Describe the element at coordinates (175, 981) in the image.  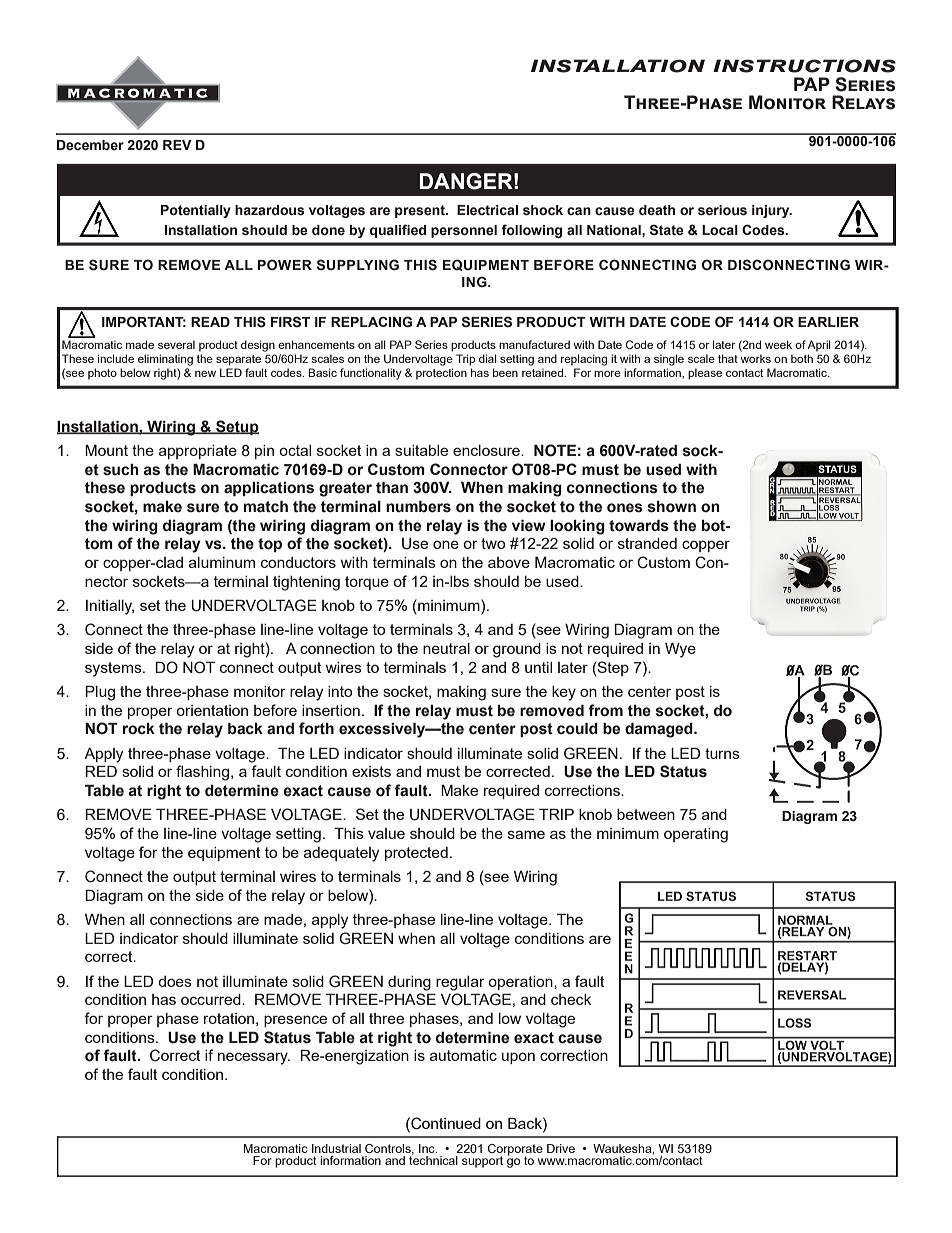
I see `does` at that location.
